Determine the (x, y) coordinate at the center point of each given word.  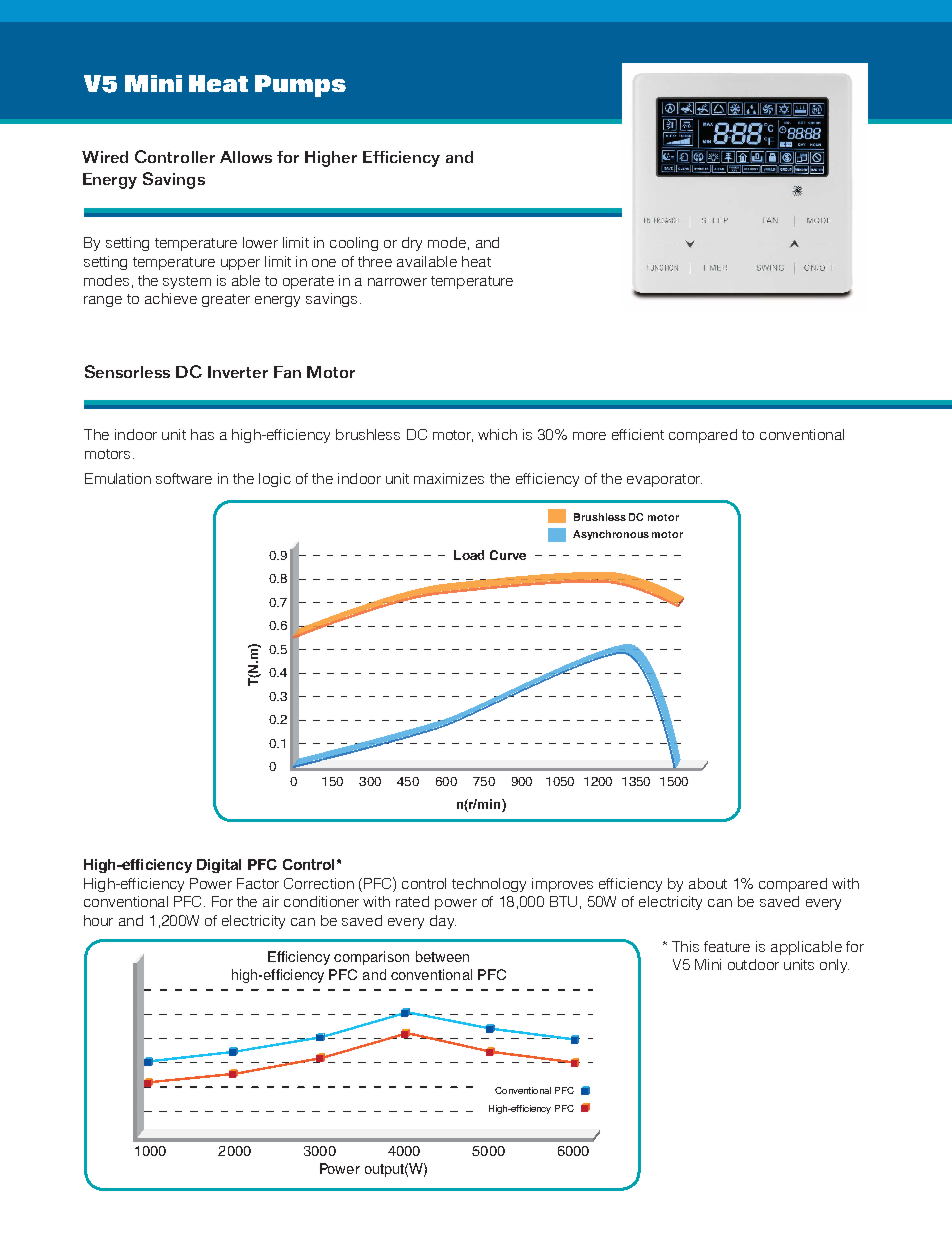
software (184, 478)
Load (469, 555)
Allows (246, 157)
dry (412, 244)
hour (98, 920)
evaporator (664, 480)
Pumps (300, 86)
